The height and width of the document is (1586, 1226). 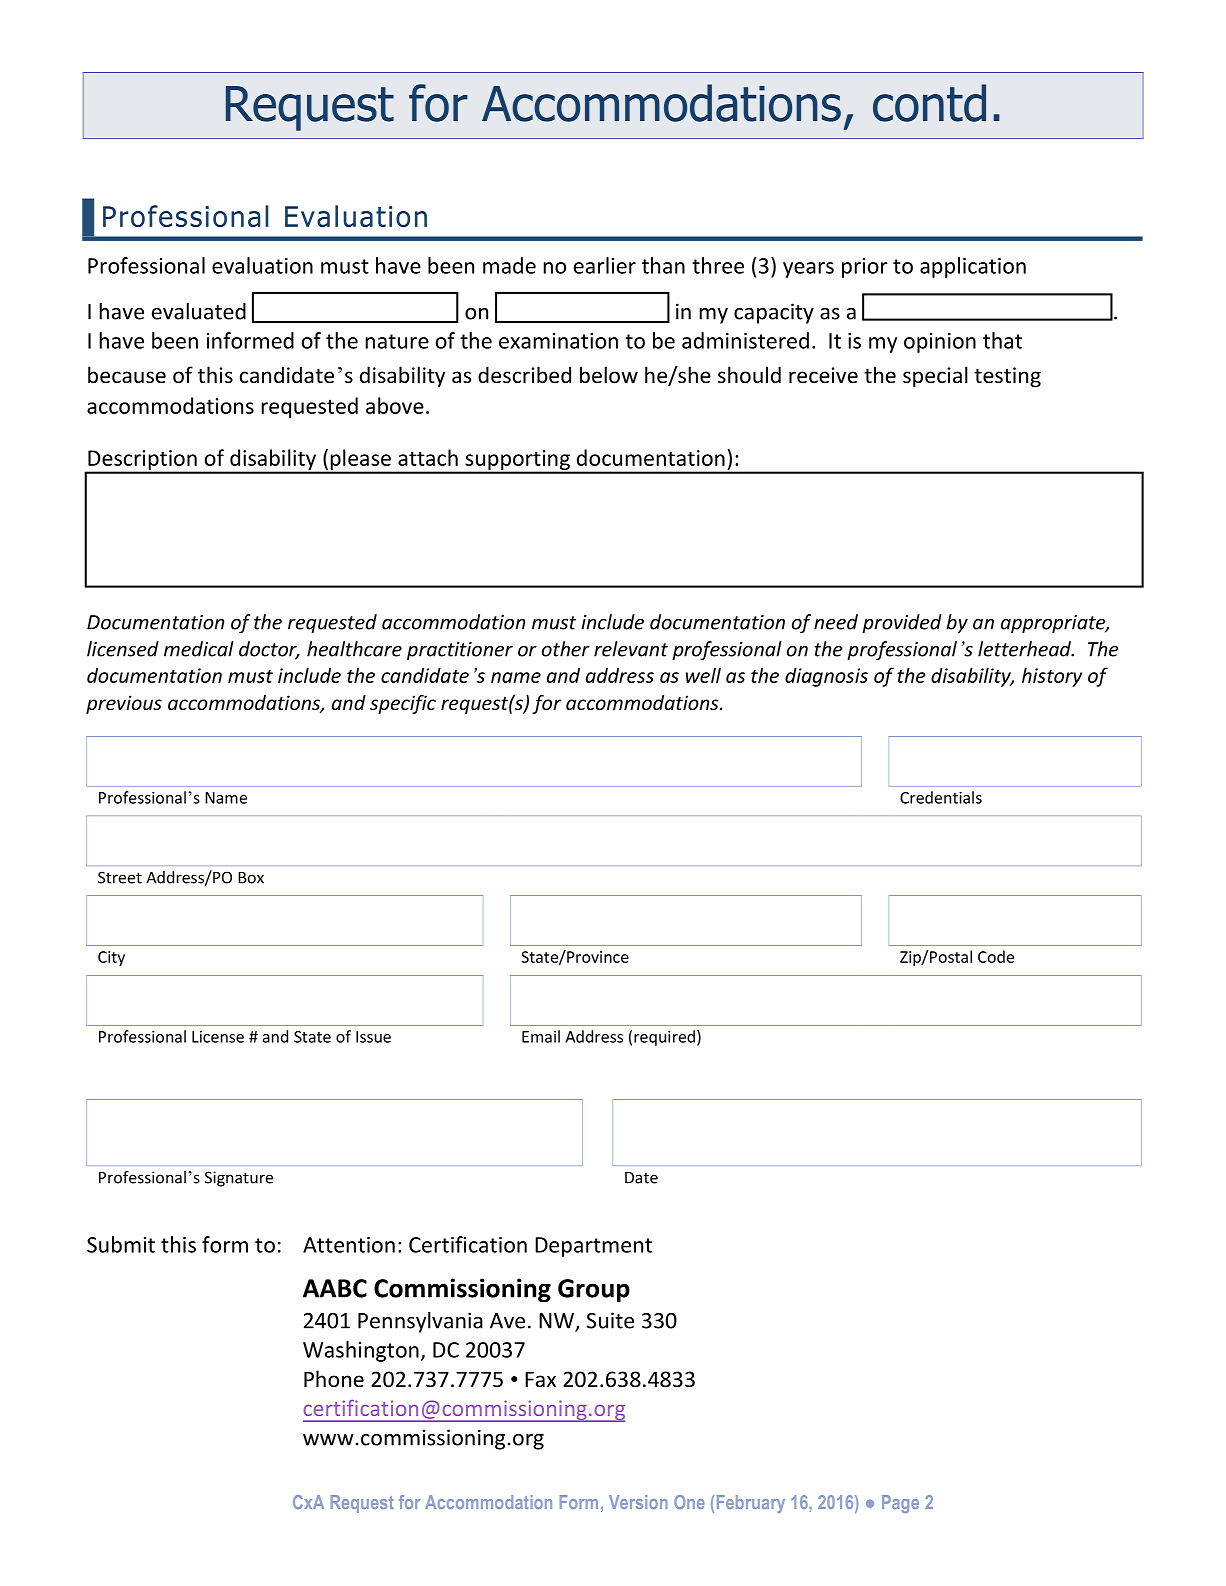 I want to click on evaluated, so click(x=199, y=311).
